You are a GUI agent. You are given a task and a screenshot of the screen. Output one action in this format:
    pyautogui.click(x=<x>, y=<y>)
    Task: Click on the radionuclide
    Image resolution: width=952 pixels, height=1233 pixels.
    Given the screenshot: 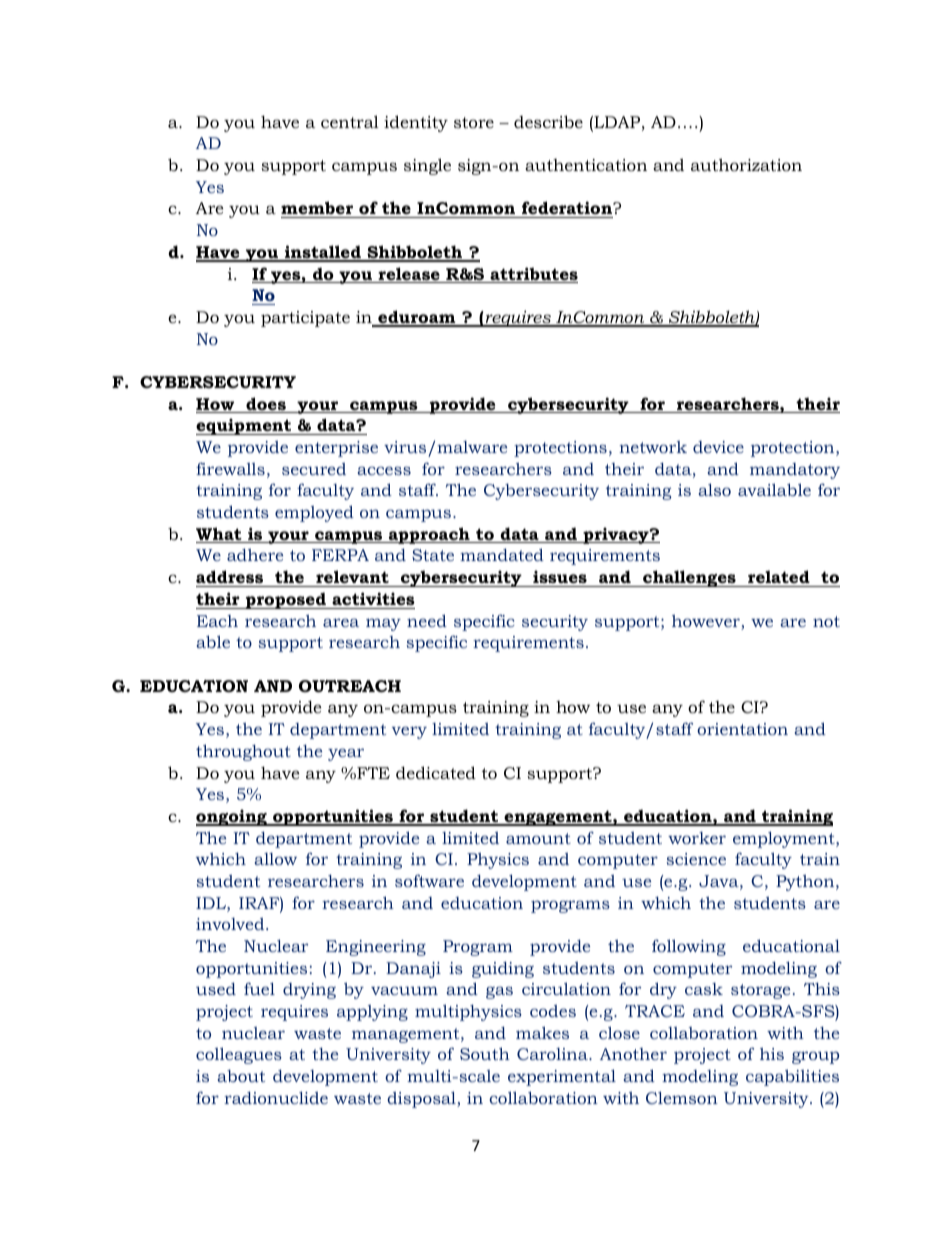 What is the action you would take?
    pyautogui.click(x=276, y=1097)
